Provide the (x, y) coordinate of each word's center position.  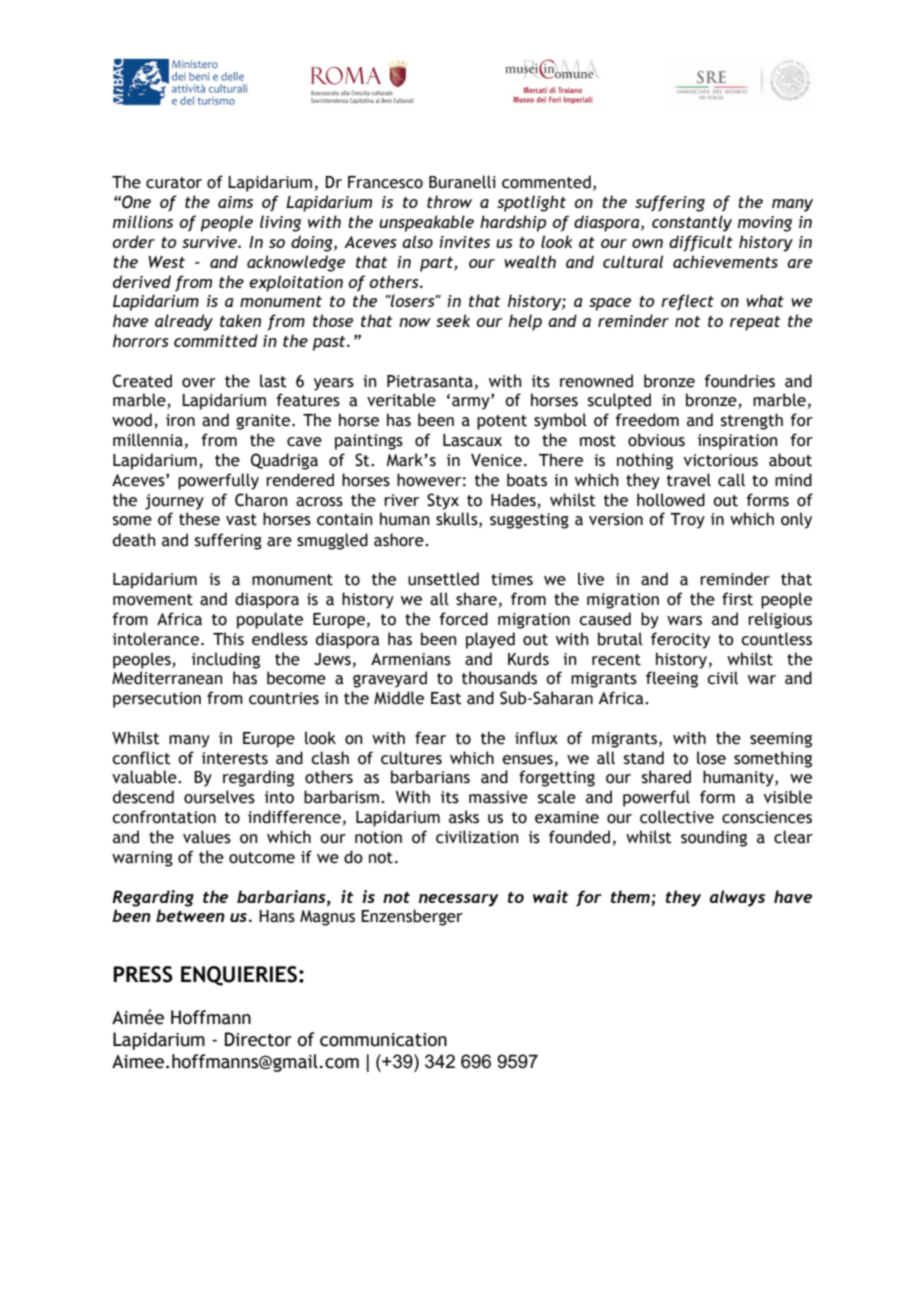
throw (449, 201)
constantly (692, 223)
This (228, 639)
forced (464, 619)
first (737, 599)
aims (235, 202)
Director (258, 1039)
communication (383, 1040)
